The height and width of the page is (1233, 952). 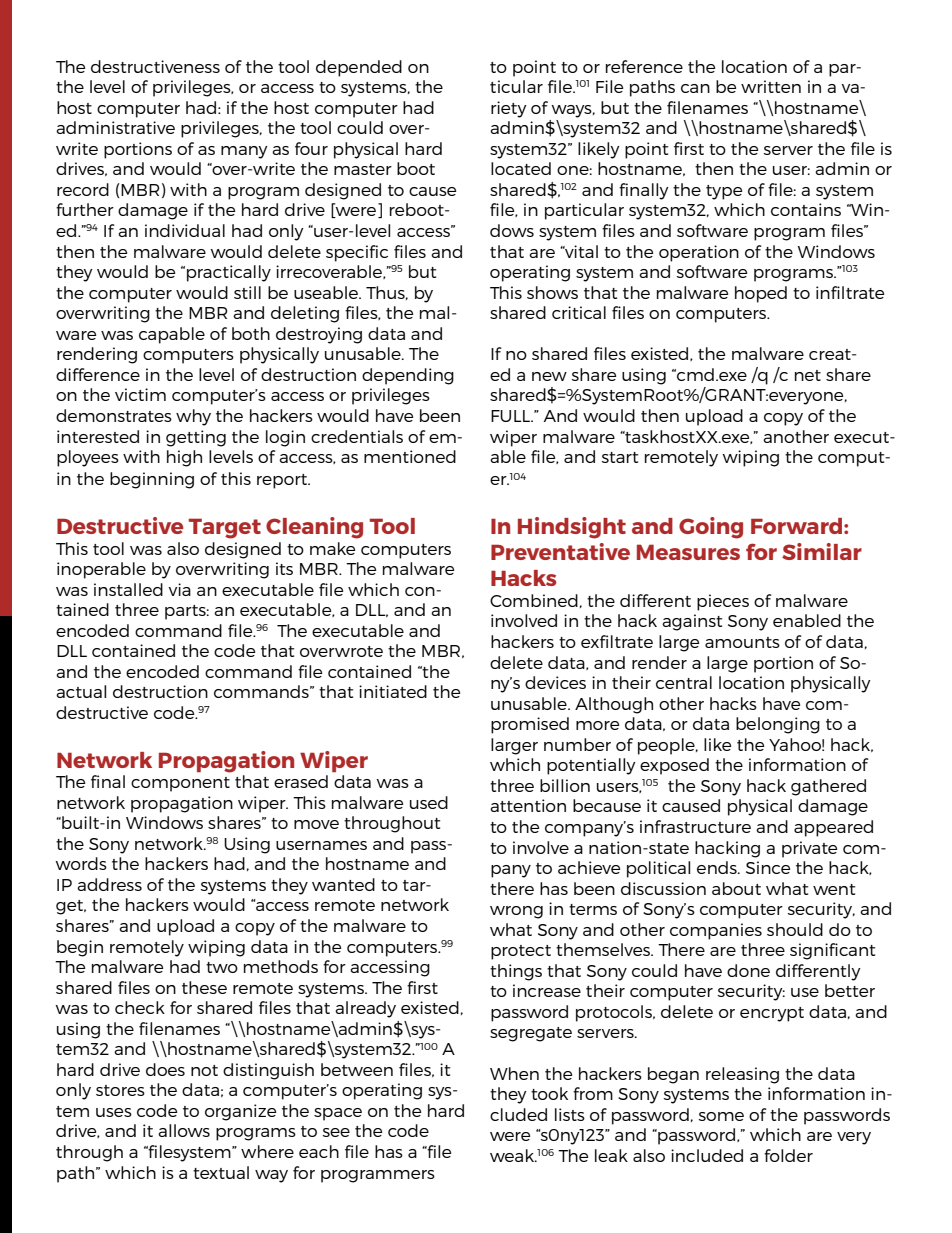 What do you see at coordinates (244, 152) in the page?
I see `many` at bounding box center [244, 152].
